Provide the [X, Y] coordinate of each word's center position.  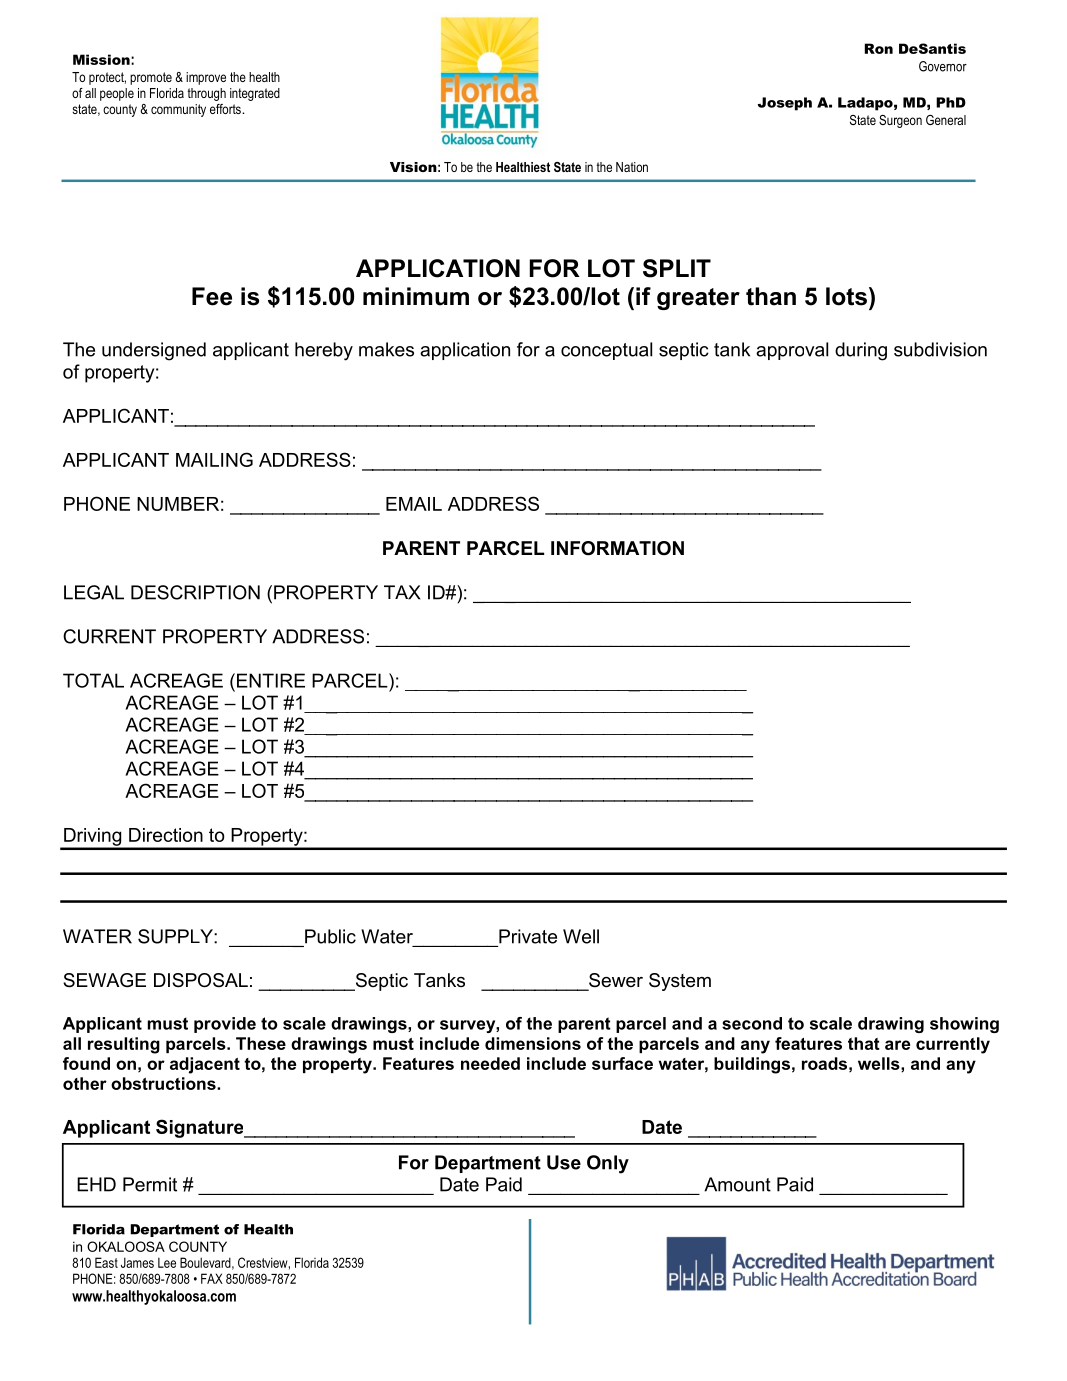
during [861, 351]
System [680, 982]
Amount [737, 1184]
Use [564, 1162]
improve [206, 78]
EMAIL [414, 504]
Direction [166, 835]
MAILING [214, 459]
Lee [167, 1263]
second [752, 1023]
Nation [632, 167]
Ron [879, 48]
